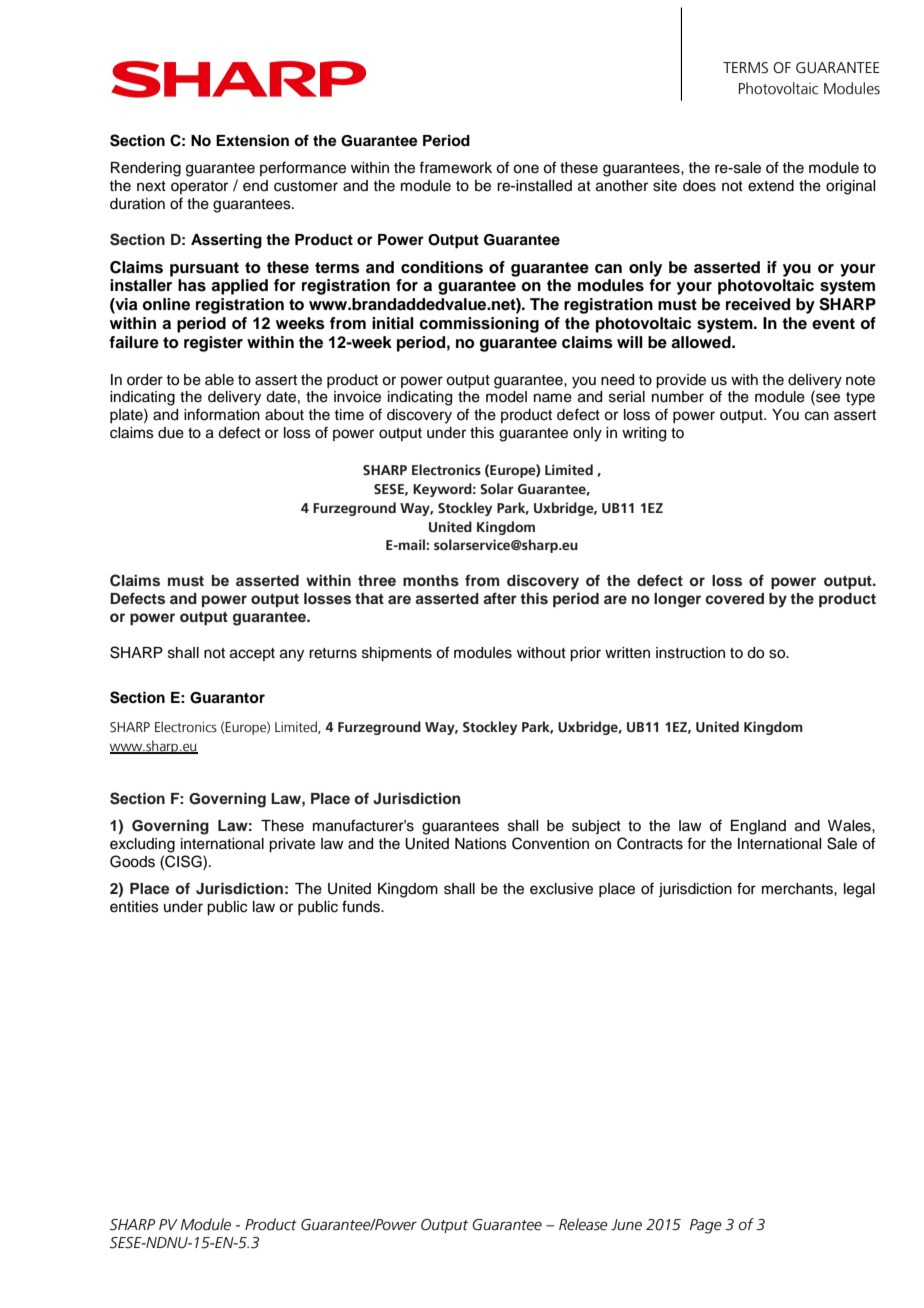  What do you see at coordinates (227, 698) in the screenshot?
I see `Guarantor` at bounding box center [227, 698].
